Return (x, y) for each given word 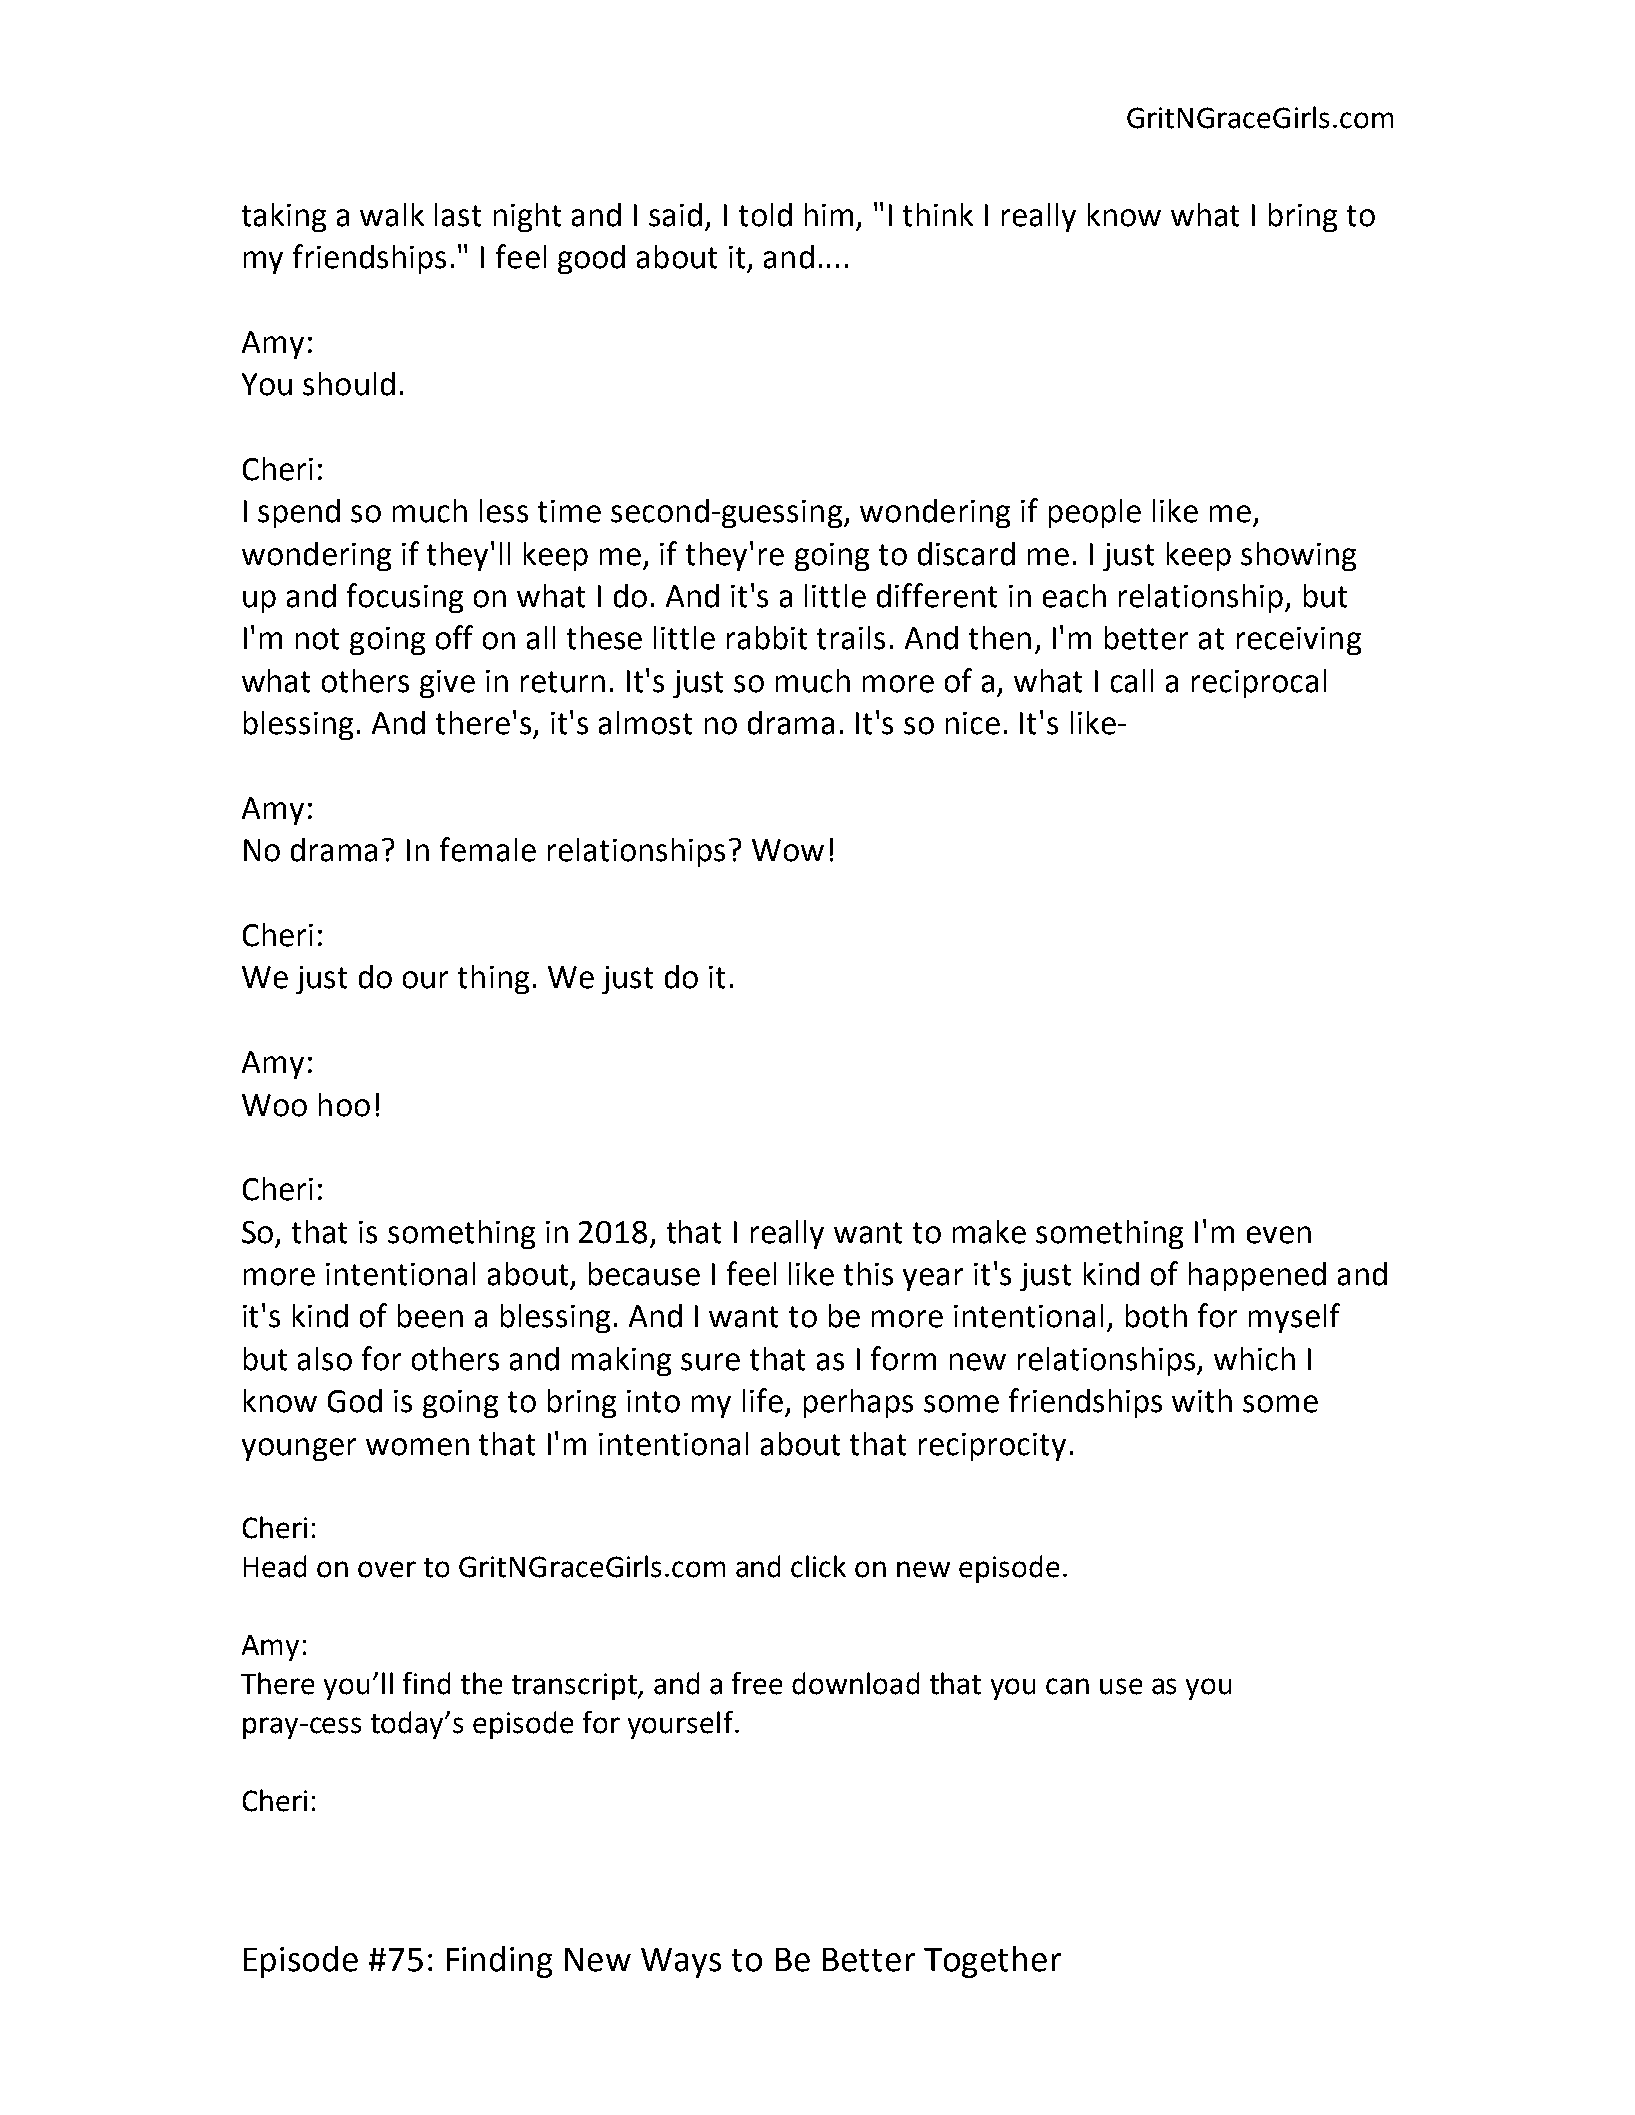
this (868, 1274)
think (938, 215)
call (1132, 681)
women (417, 1447)
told (765, 215)
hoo (344, 1105)
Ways (681, 1963)
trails (851, 638)
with (1202, 1401)
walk (392, 215)
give (447, 684)
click (818, 1566)
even (1279, 1235)
